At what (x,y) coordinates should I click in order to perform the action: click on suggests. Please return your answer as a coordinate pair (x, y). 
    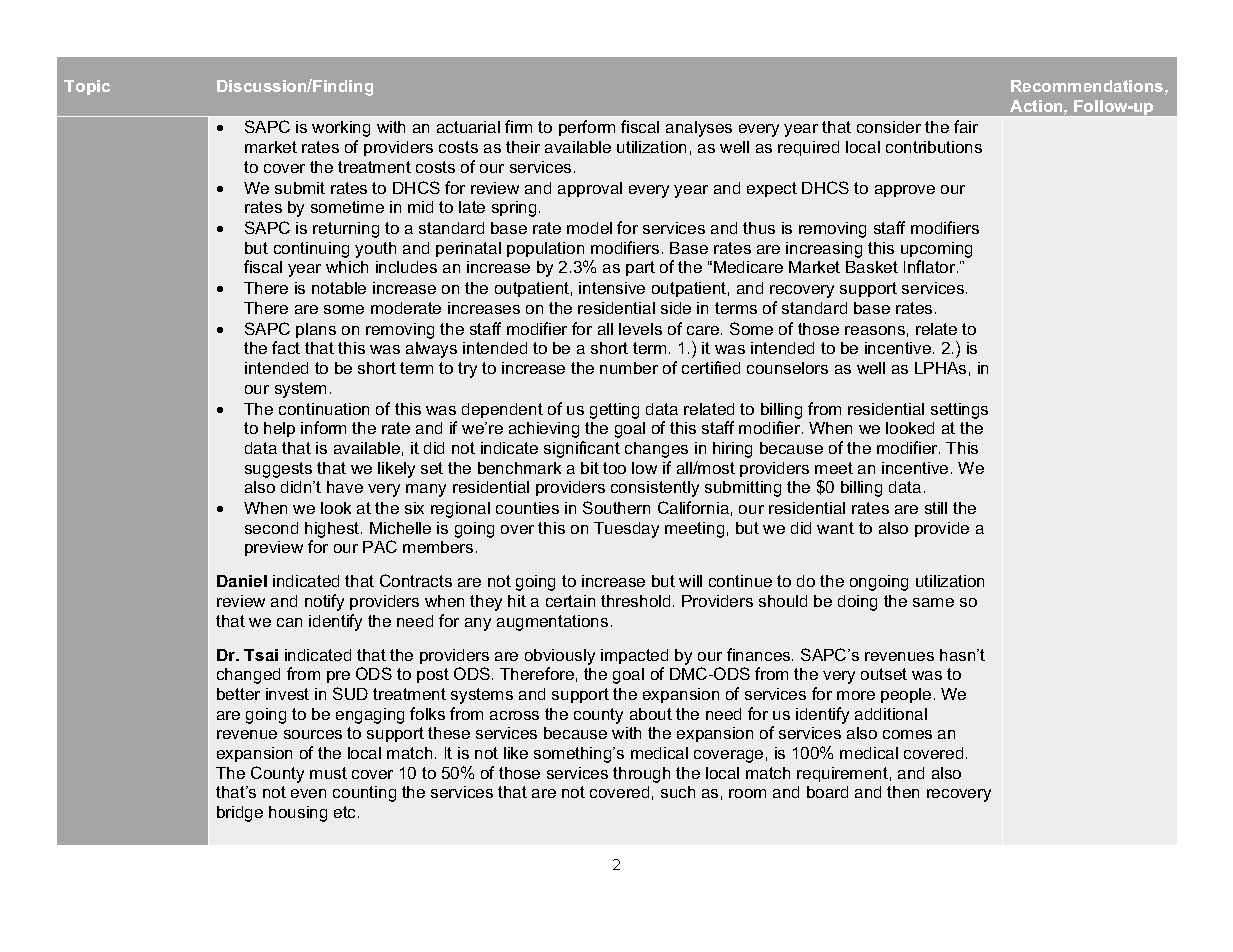
    Looking at the image, I should click on (278, 470).
